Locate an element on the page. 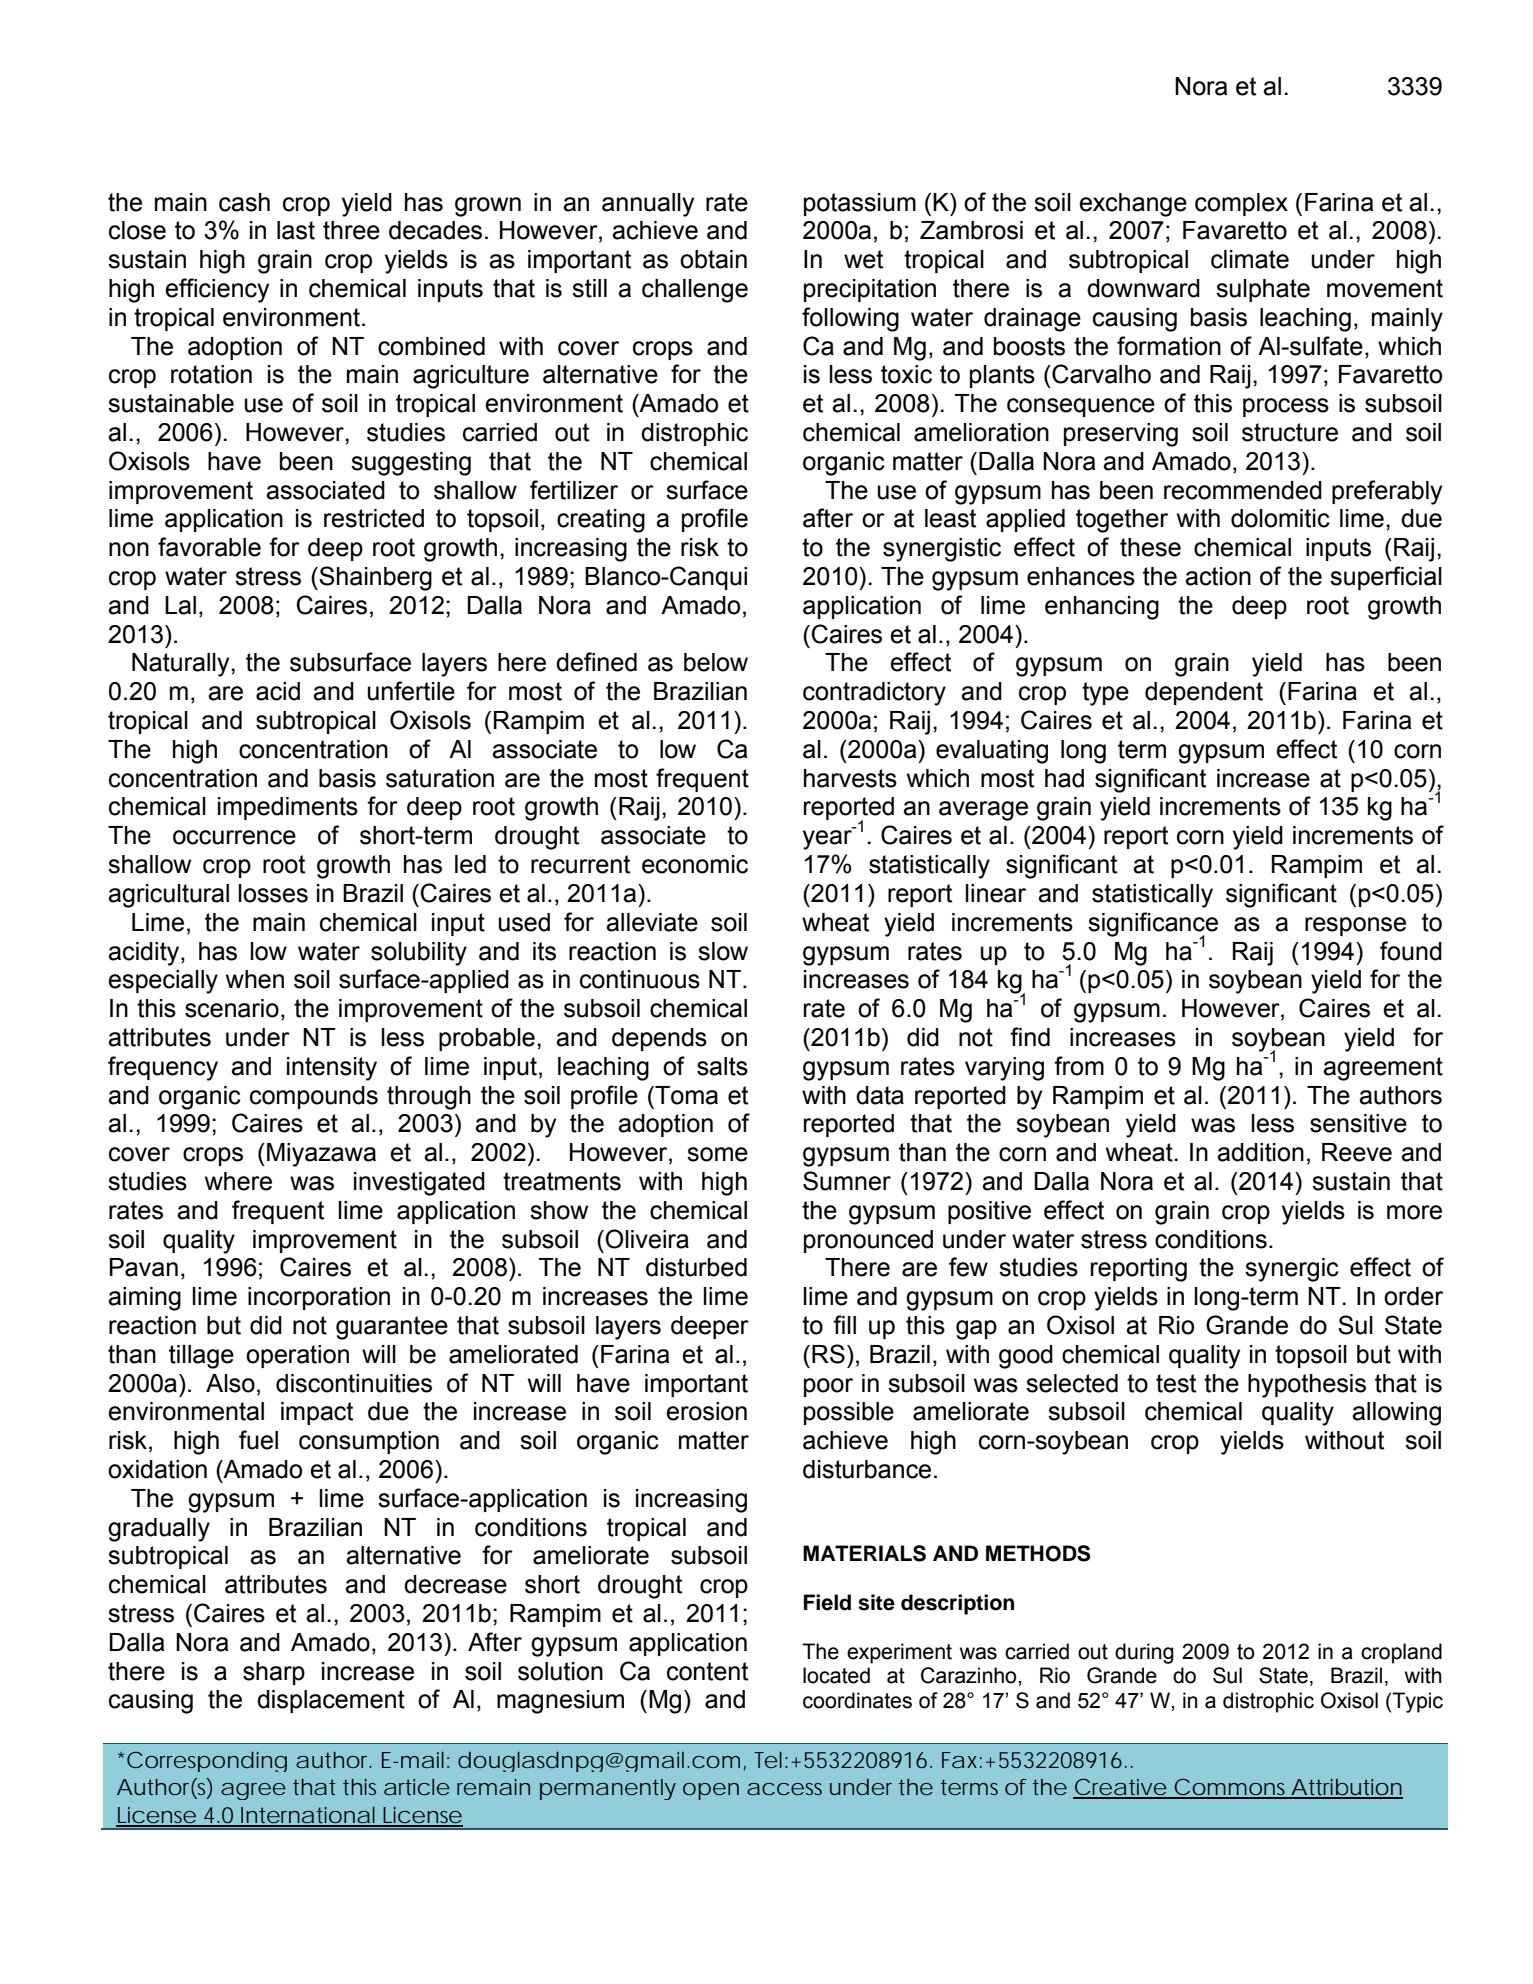 The width and height of the page is (1533, 1984). incorporation is located at coordinates (319, 1298).
